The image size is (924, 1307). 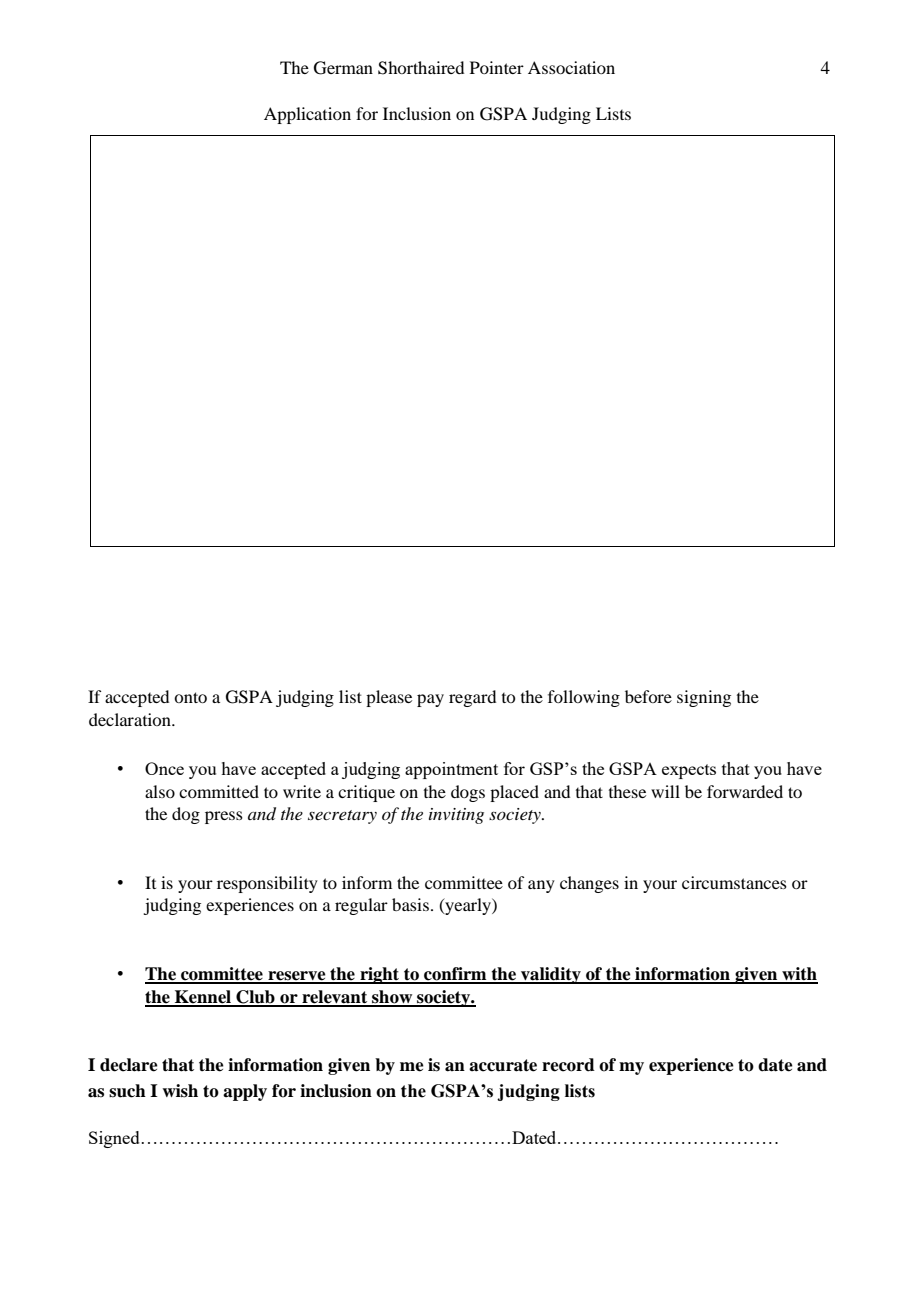 I want to click on signing, so click(x=704, y=698).
